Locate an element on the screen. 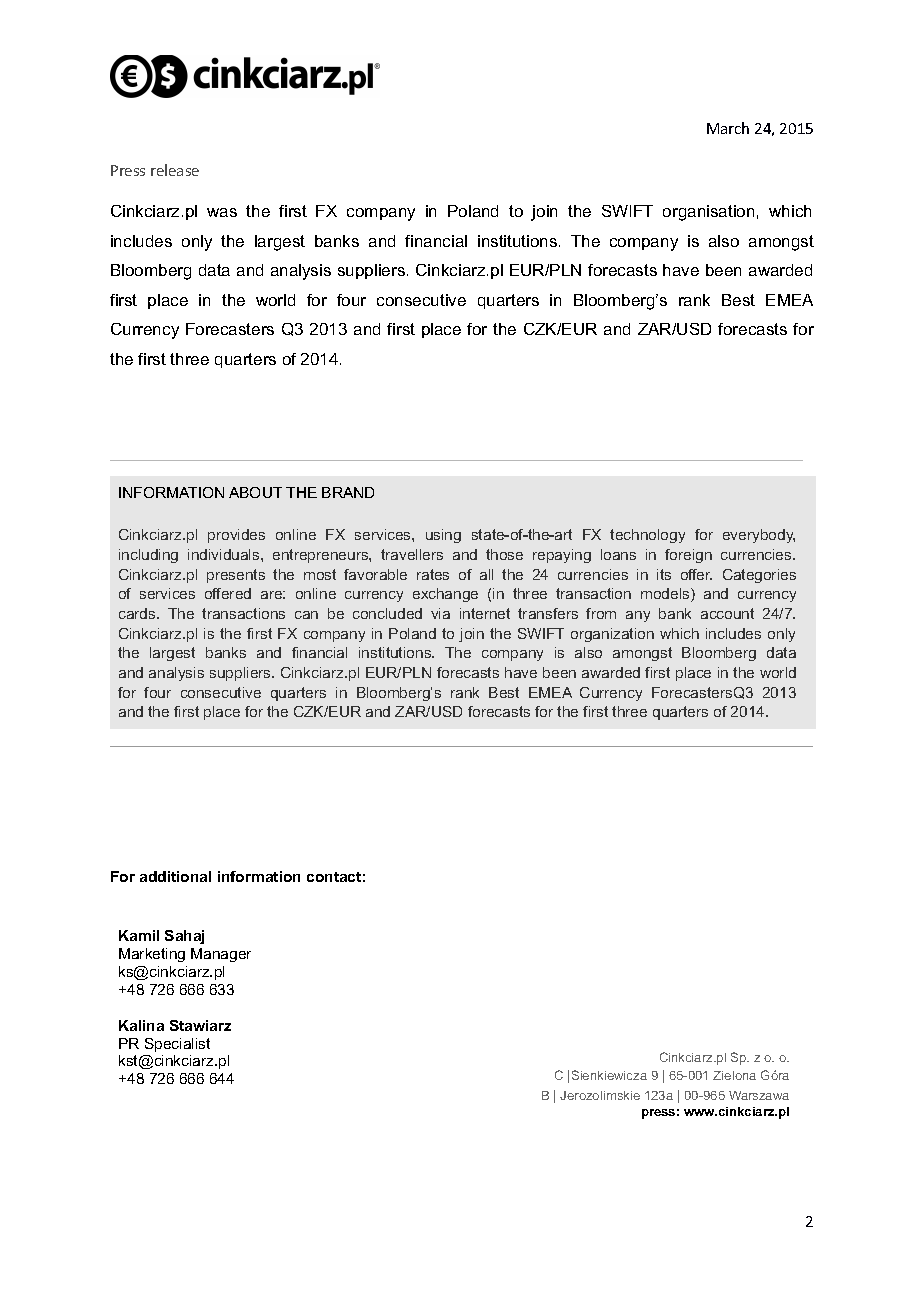 This screenshot has height=1308, width=924. release is located at coordinates (175, 170).
